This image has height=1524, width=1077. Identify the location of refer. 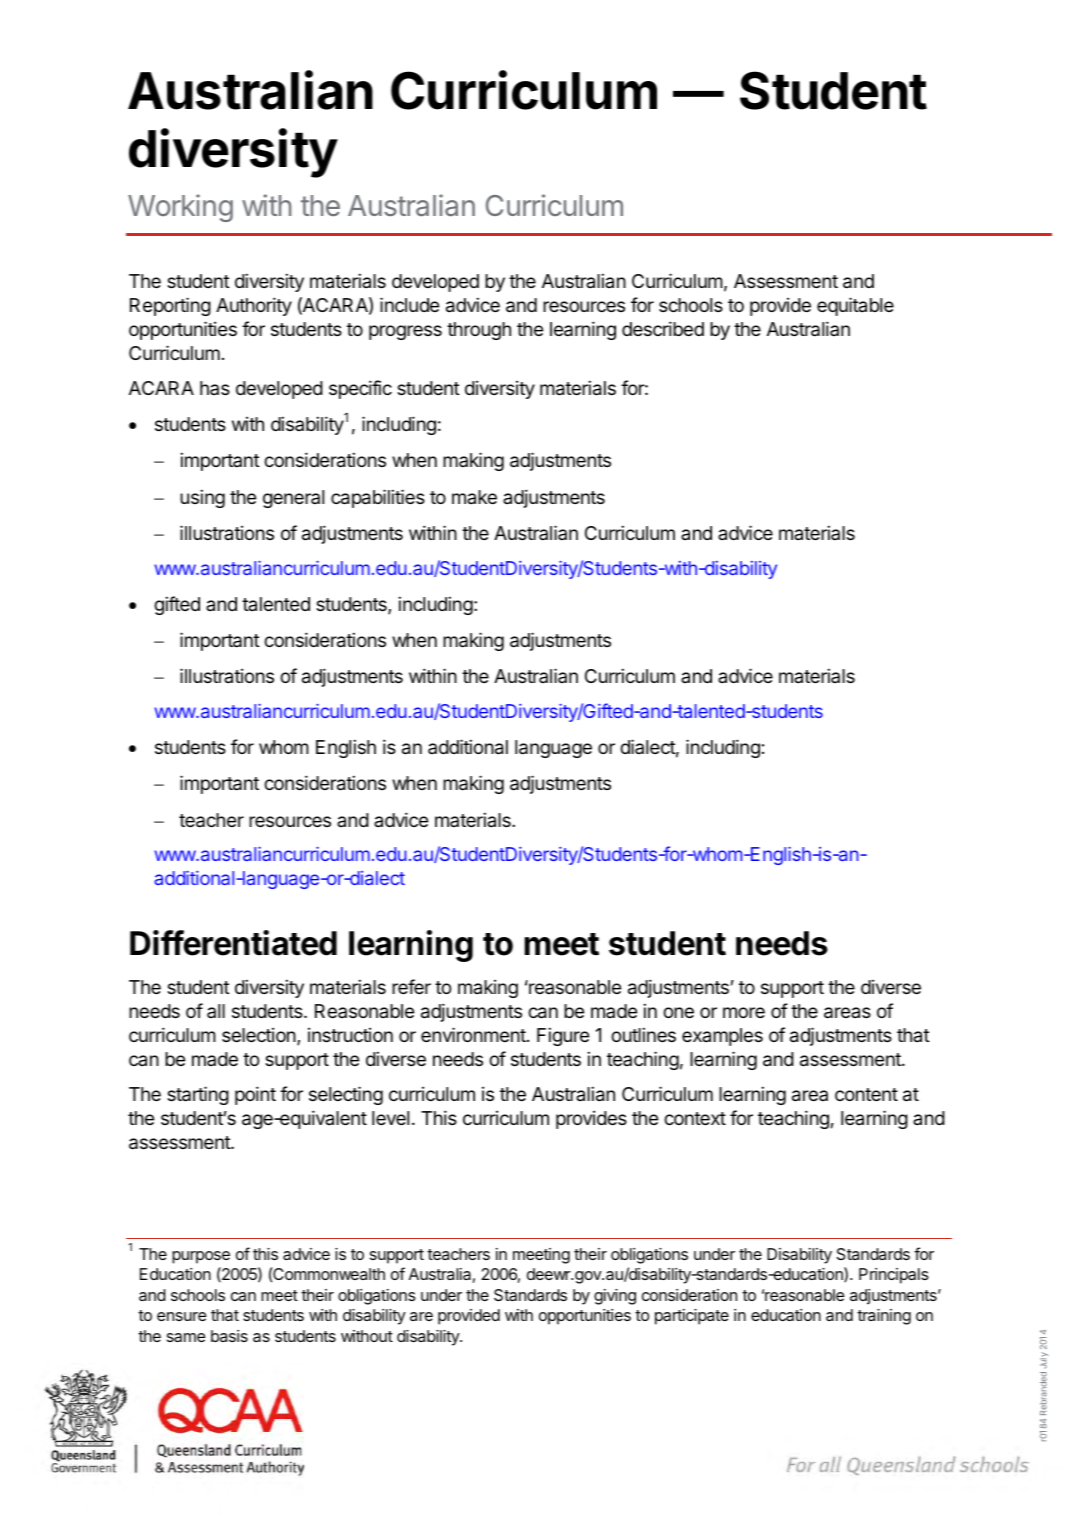
(411, 986).
